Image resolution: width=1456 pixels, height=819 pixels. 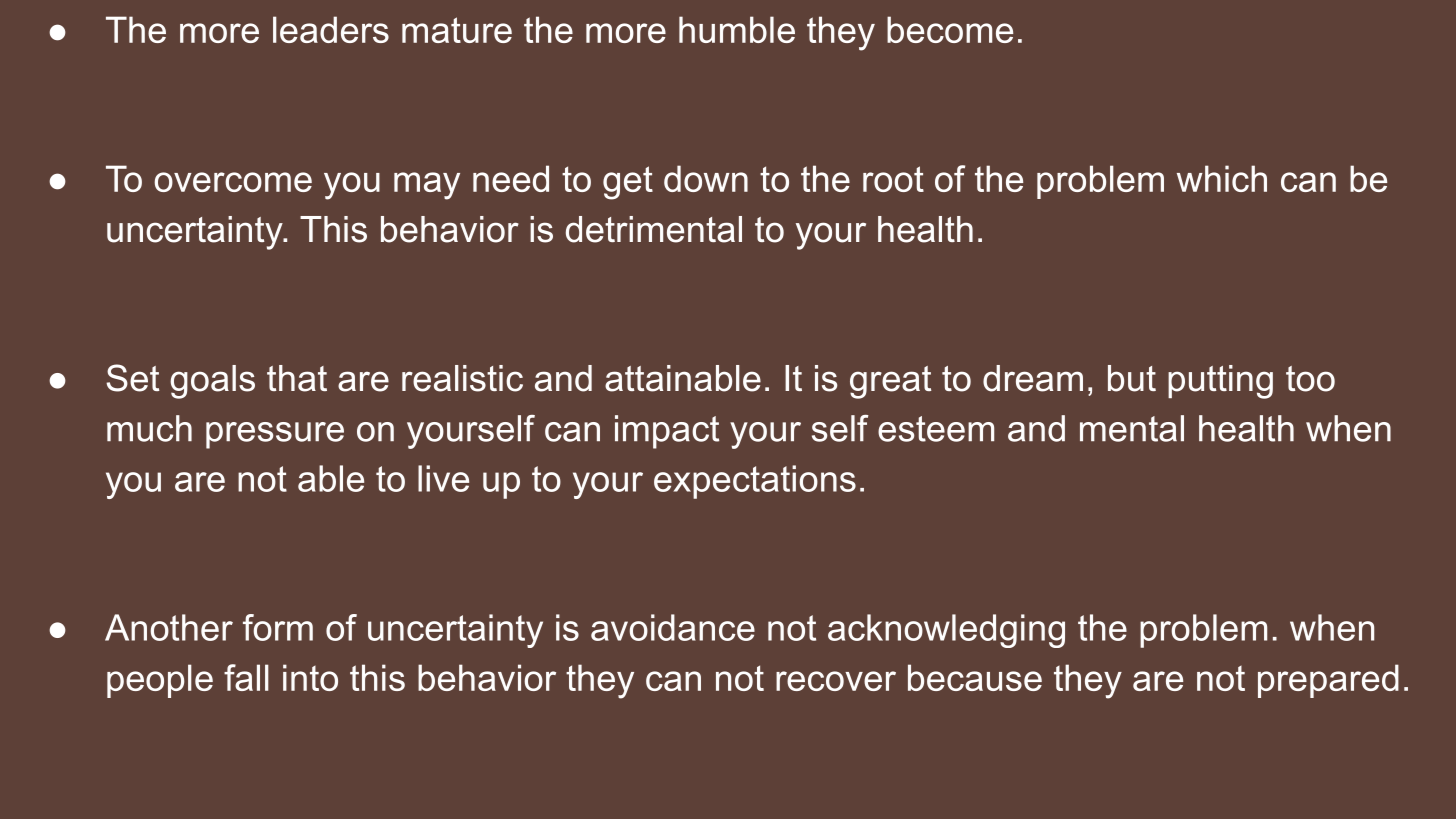 What do you see at coordinates (950, 29) in the screenshot?
I see `become` at bounding box center [950, 29].
